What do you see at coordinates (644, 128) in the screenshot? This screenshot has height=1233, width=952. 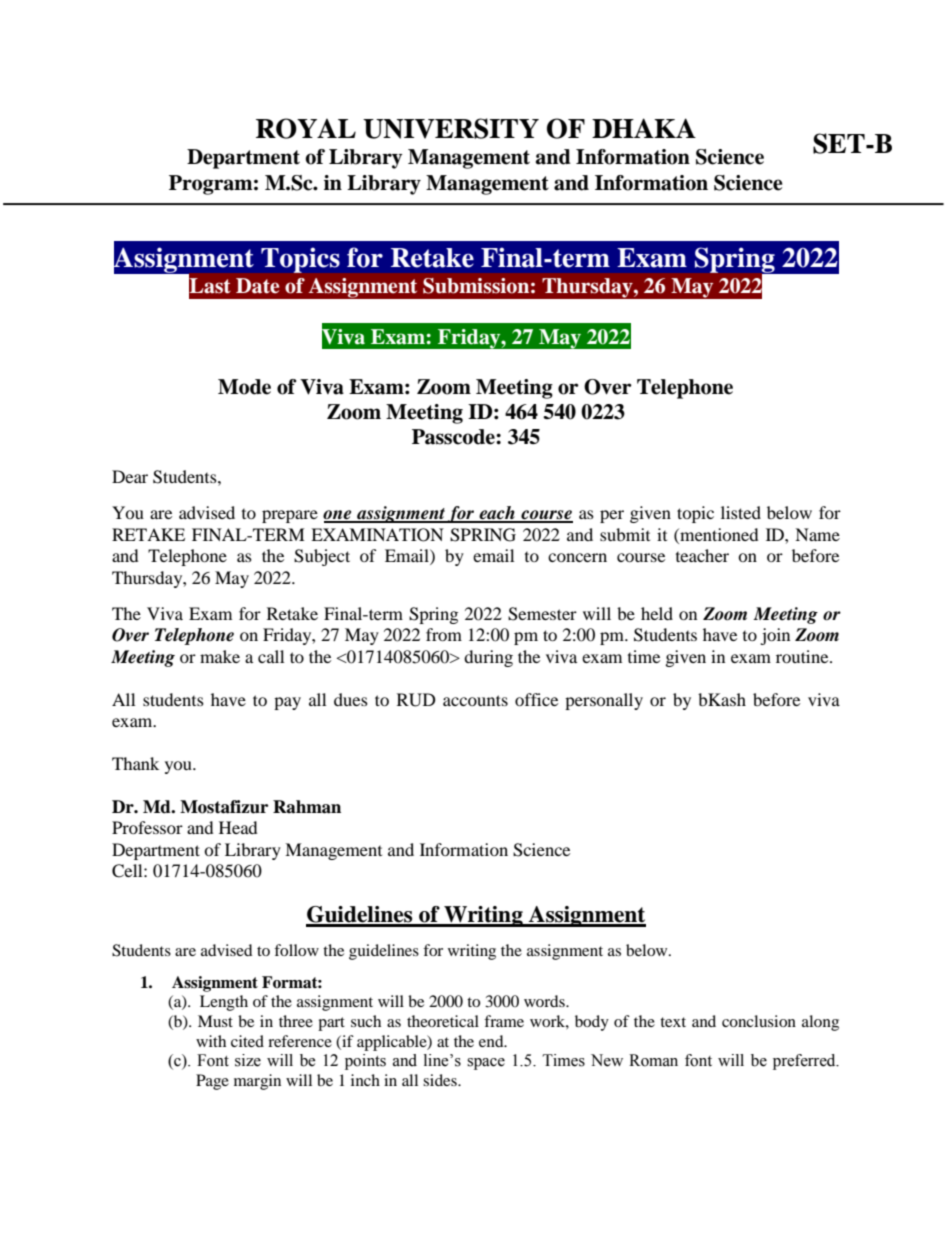 I see `DHAKA` at bounding box center [644, 128].
